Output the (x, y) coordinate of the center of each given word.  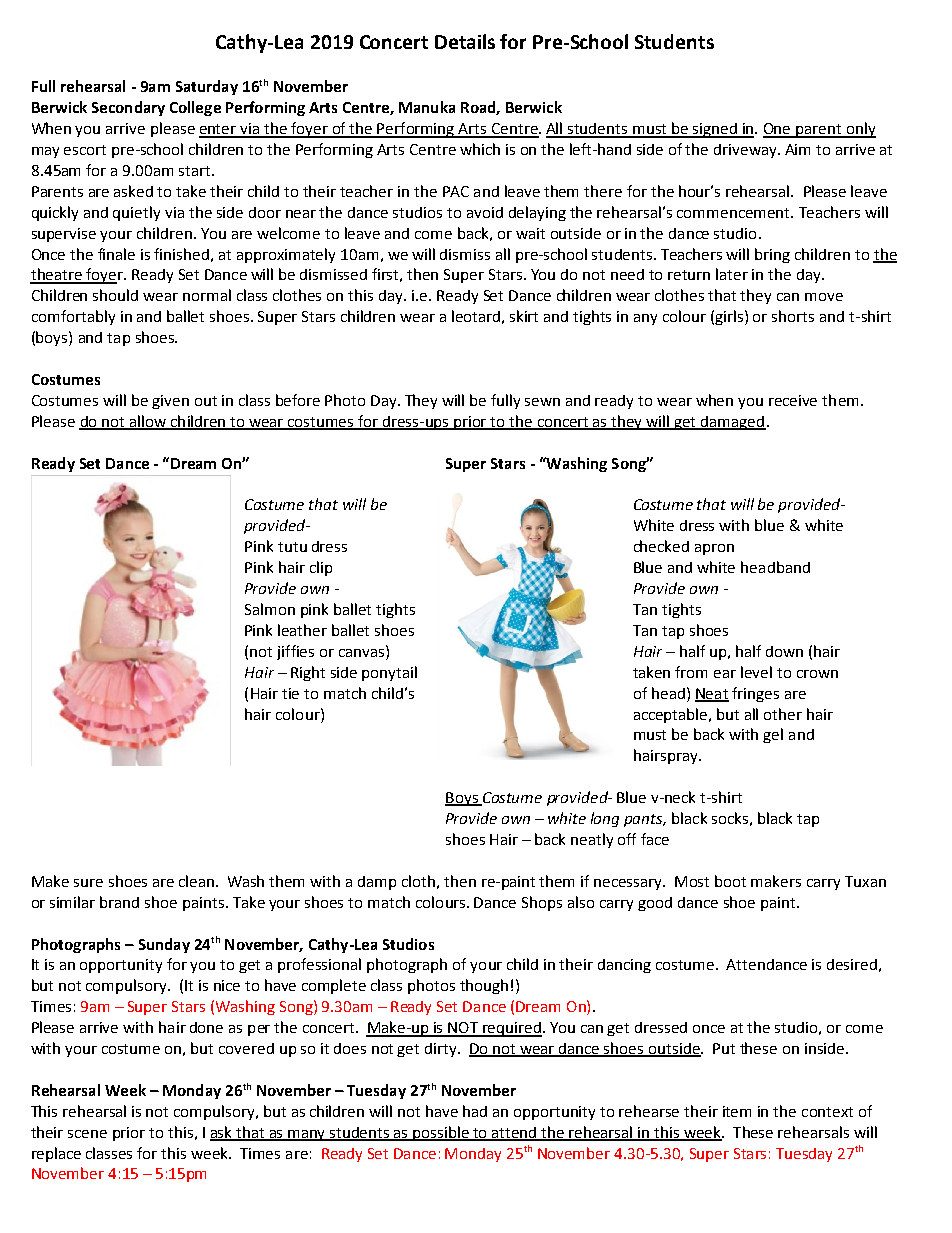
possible (441, 1133)
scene (87, 1134)
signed (715, 130)
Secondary (128, 108)
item (737, 1111)
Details (465, 41)
